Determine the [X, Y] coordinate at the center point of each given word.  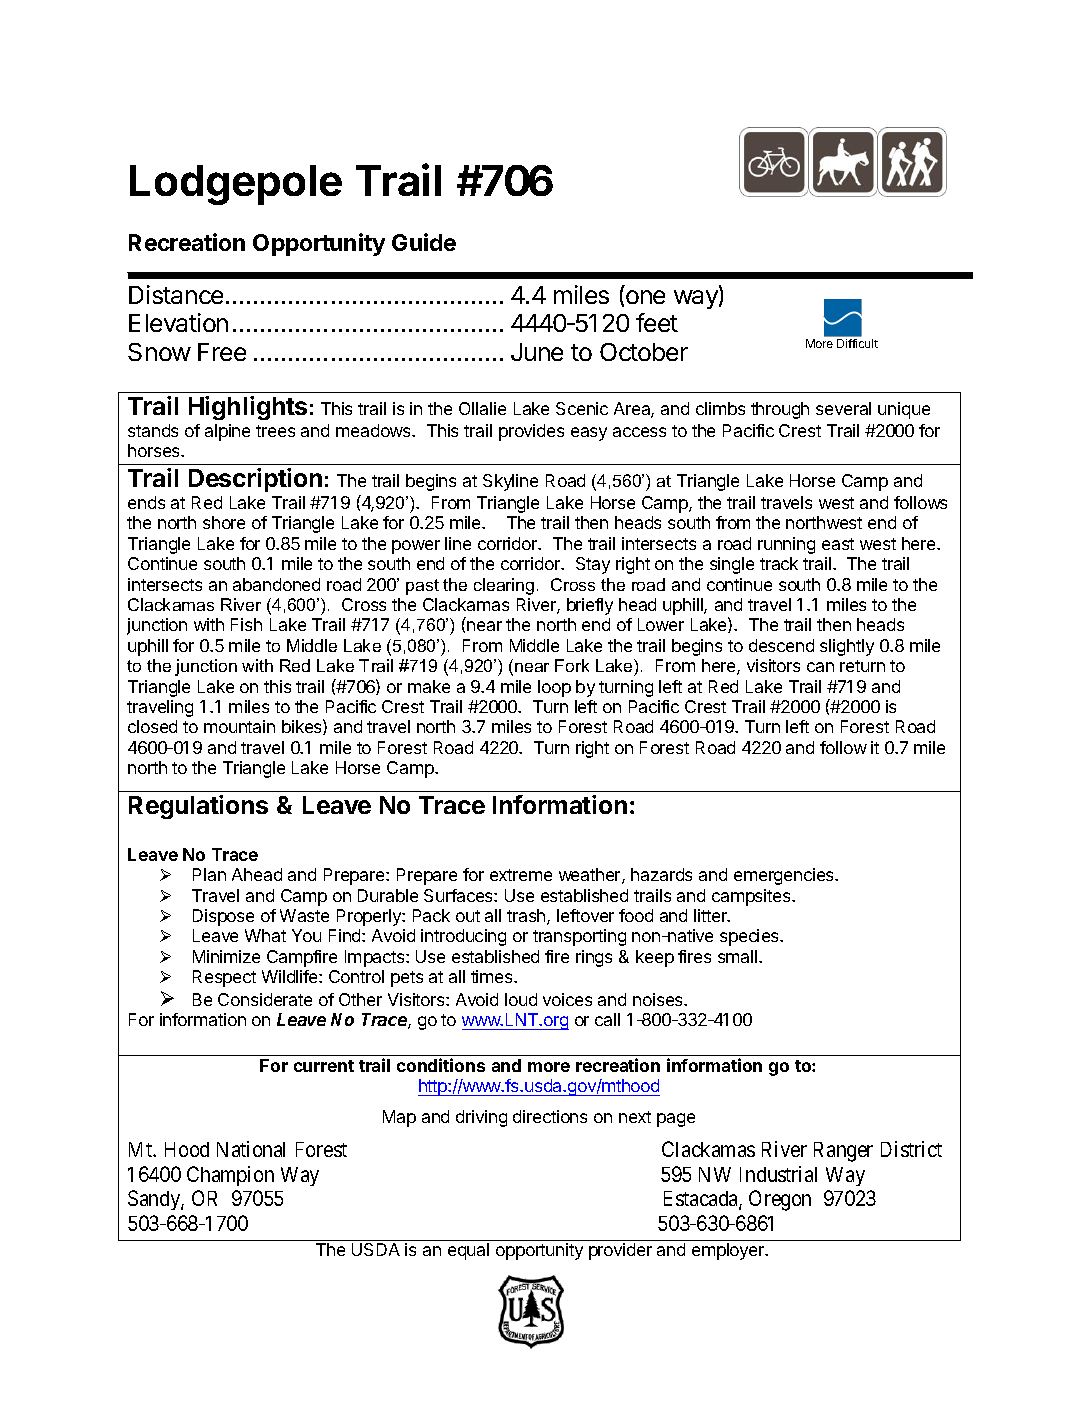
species [750, 937]
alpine [227, 432]
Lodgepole [236, 185]
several [843, 408]
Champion [230, 1176]
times [493, 976]
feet [657, 322]
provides [531, 432]
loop [554, 688]
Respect [224, 978]
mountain [239, 726]
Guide [424, 242]
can [820, 667]
